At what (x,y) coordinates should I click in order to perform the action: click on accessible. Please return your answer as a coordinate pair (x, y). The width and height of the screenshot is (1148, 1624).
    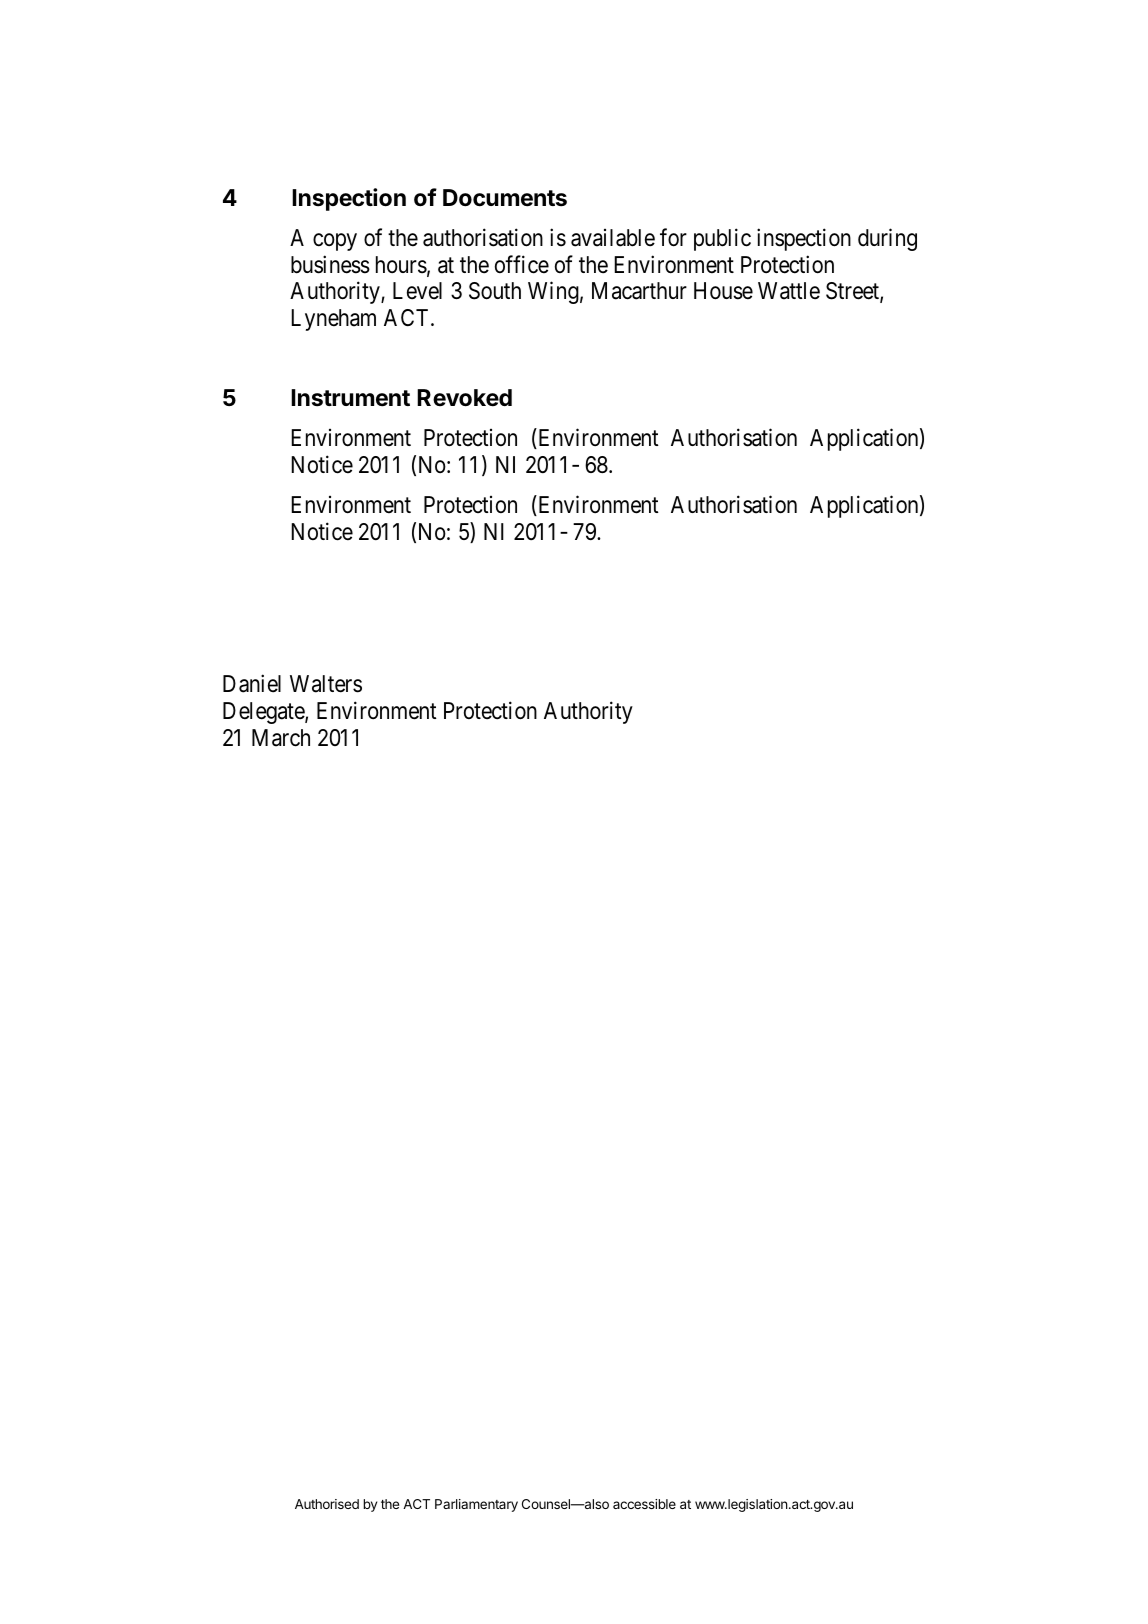
    Looking at the image, I should click on (644, 1504).
